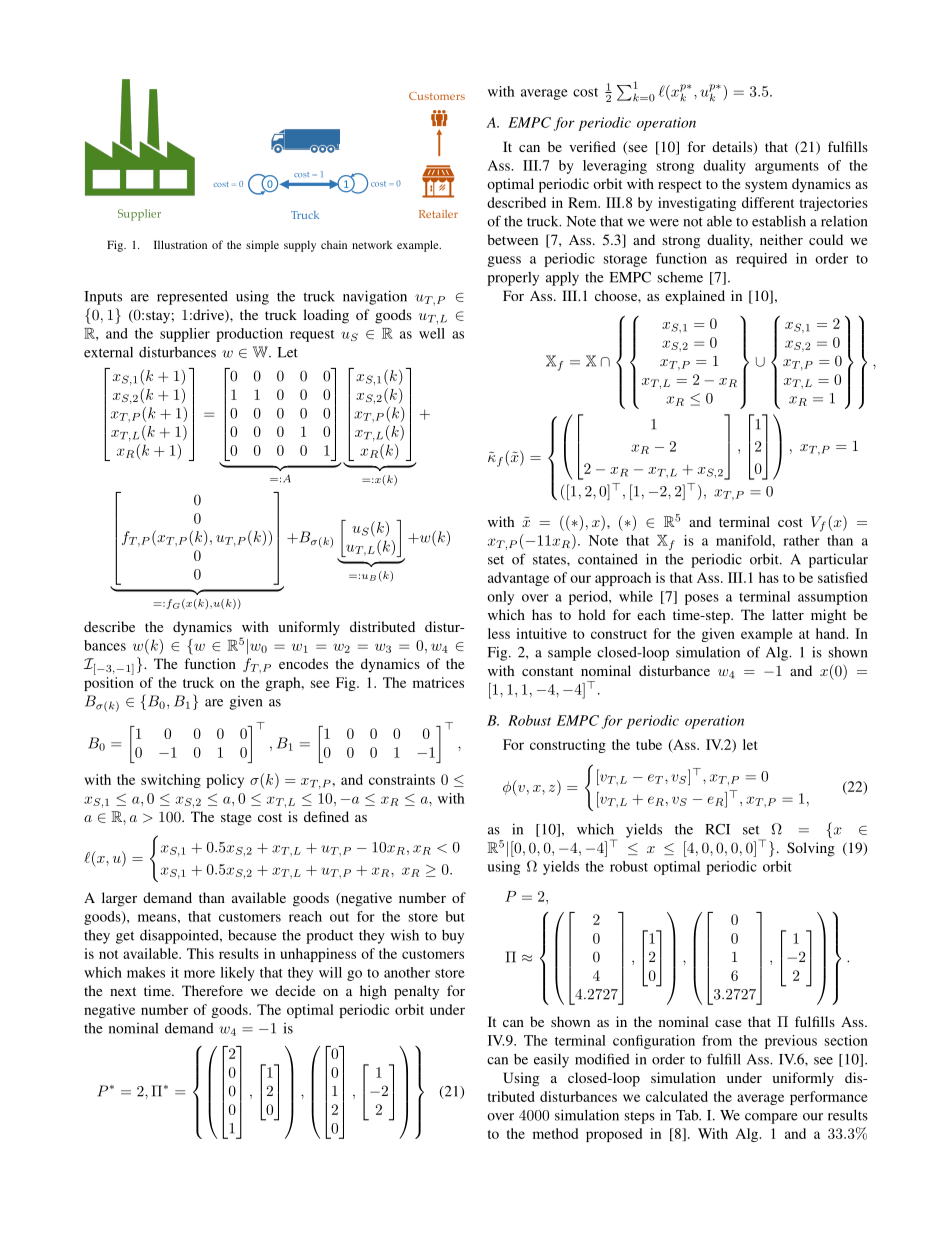 The width and height of the page is (952, 1233). Describe the element at coordinates (811, 849) in the page. I see `Solving` at that location.
